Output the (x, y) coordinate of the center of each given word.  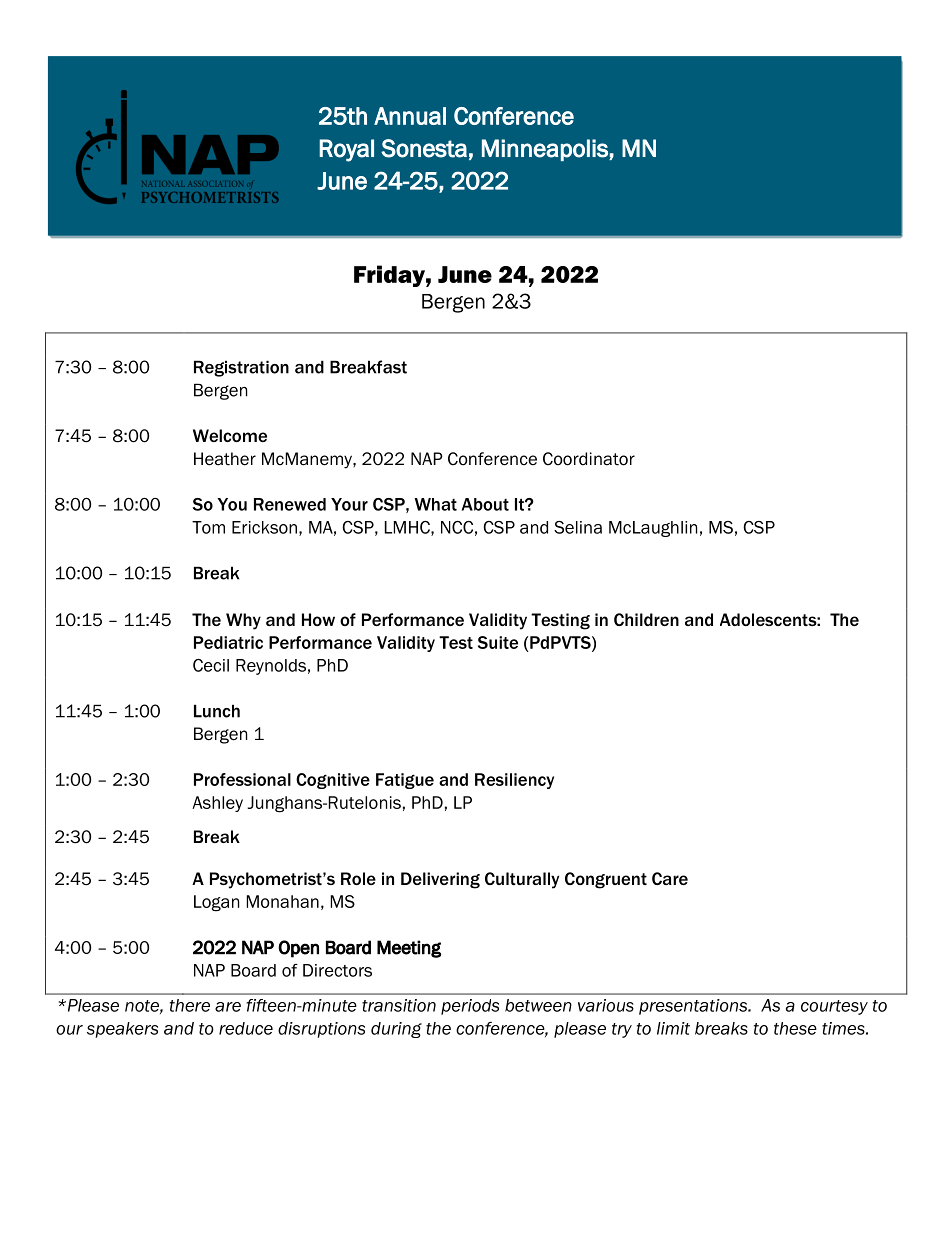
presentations (694, 1007)
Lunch (217, 711)
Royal (346, 150)
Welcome (230, 435)
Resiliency (514, 781)
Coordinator (589, 459)
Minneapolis (546, 150)
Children (646, 619)
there (190, 1005)
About (485, 504)
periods (470, 1007)
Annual (410, 116)
